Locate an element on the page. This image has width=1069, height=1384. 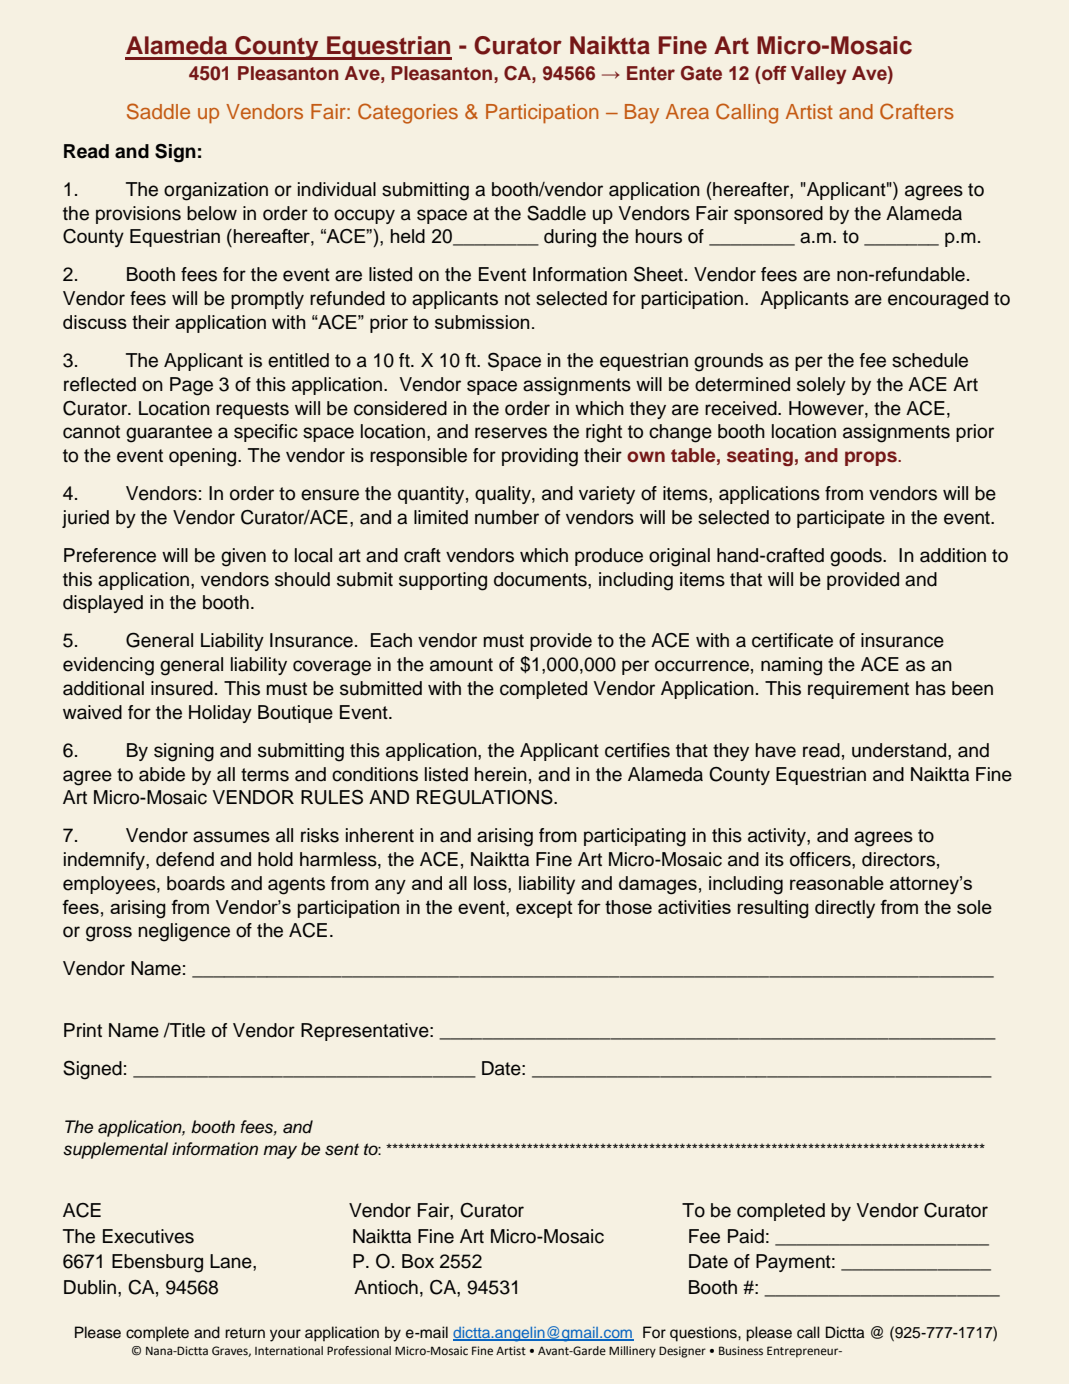
participate is located at coordinates (841, 519).
